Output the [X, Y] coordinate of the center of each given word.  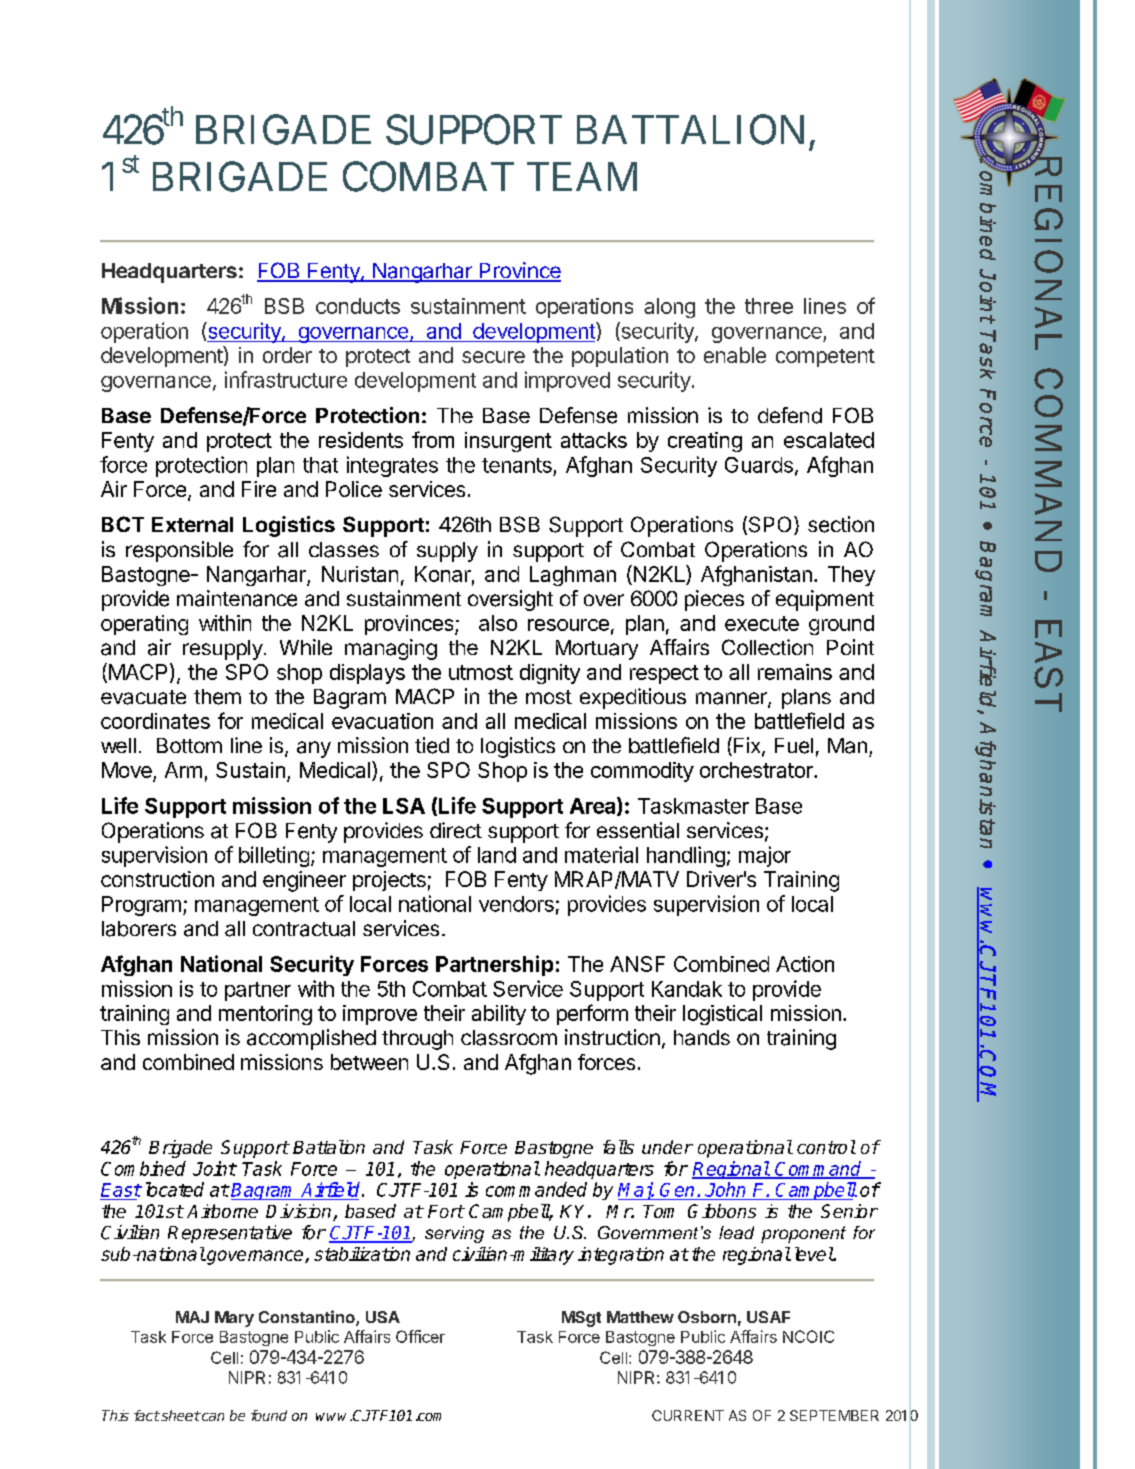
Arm [183, 770]
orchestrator [757, 770]
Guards [759, 465]
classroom [509, 1038]
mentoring [265, 1015]
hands [702, 1038]
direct [456, 830]
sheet [179, 1415]
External [192, 524]
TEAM [582, 176]
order [287, 355]
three [769, 306]
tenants [517, 465]
